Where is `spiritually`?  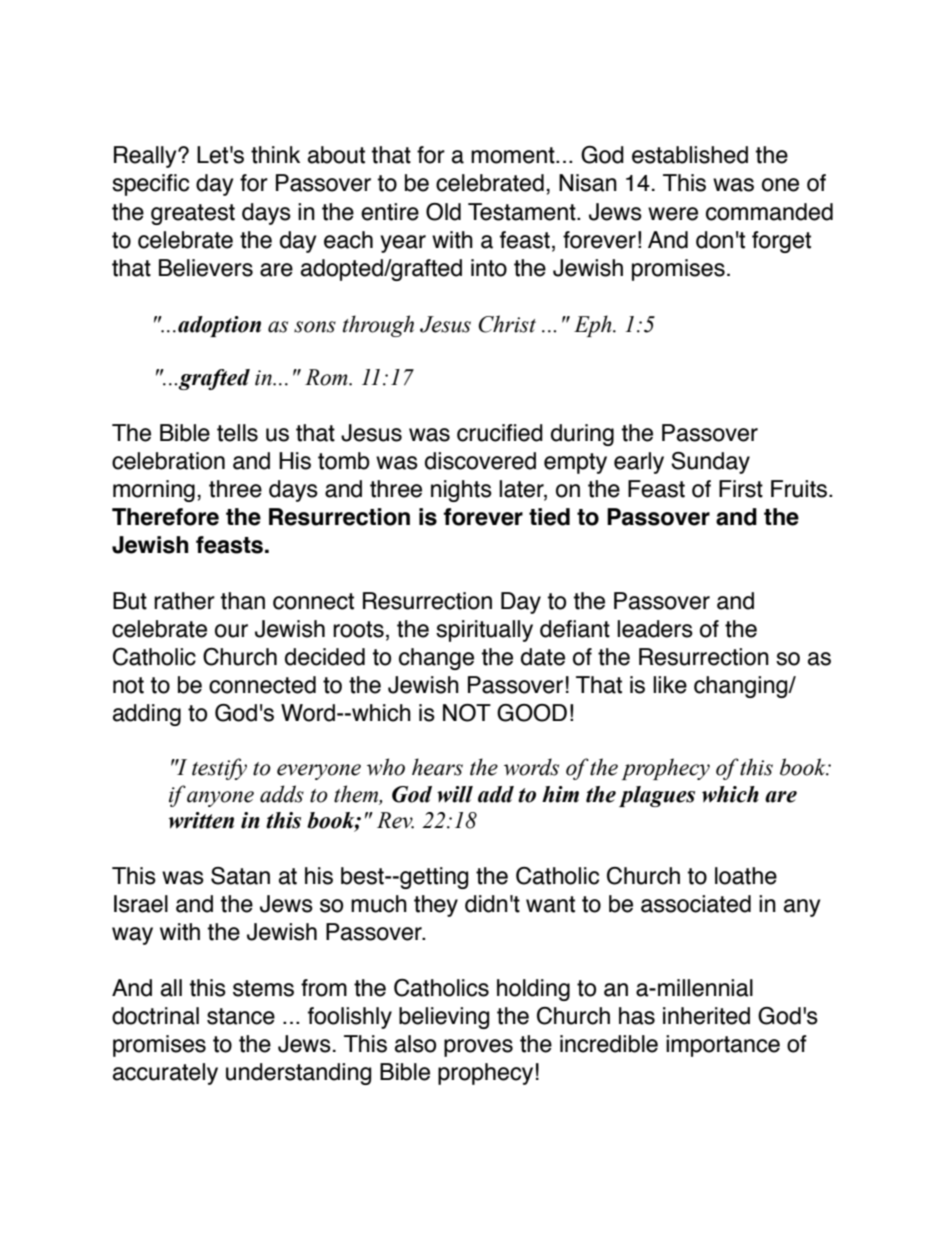
spiritually is located at coordinates (484, 631).
